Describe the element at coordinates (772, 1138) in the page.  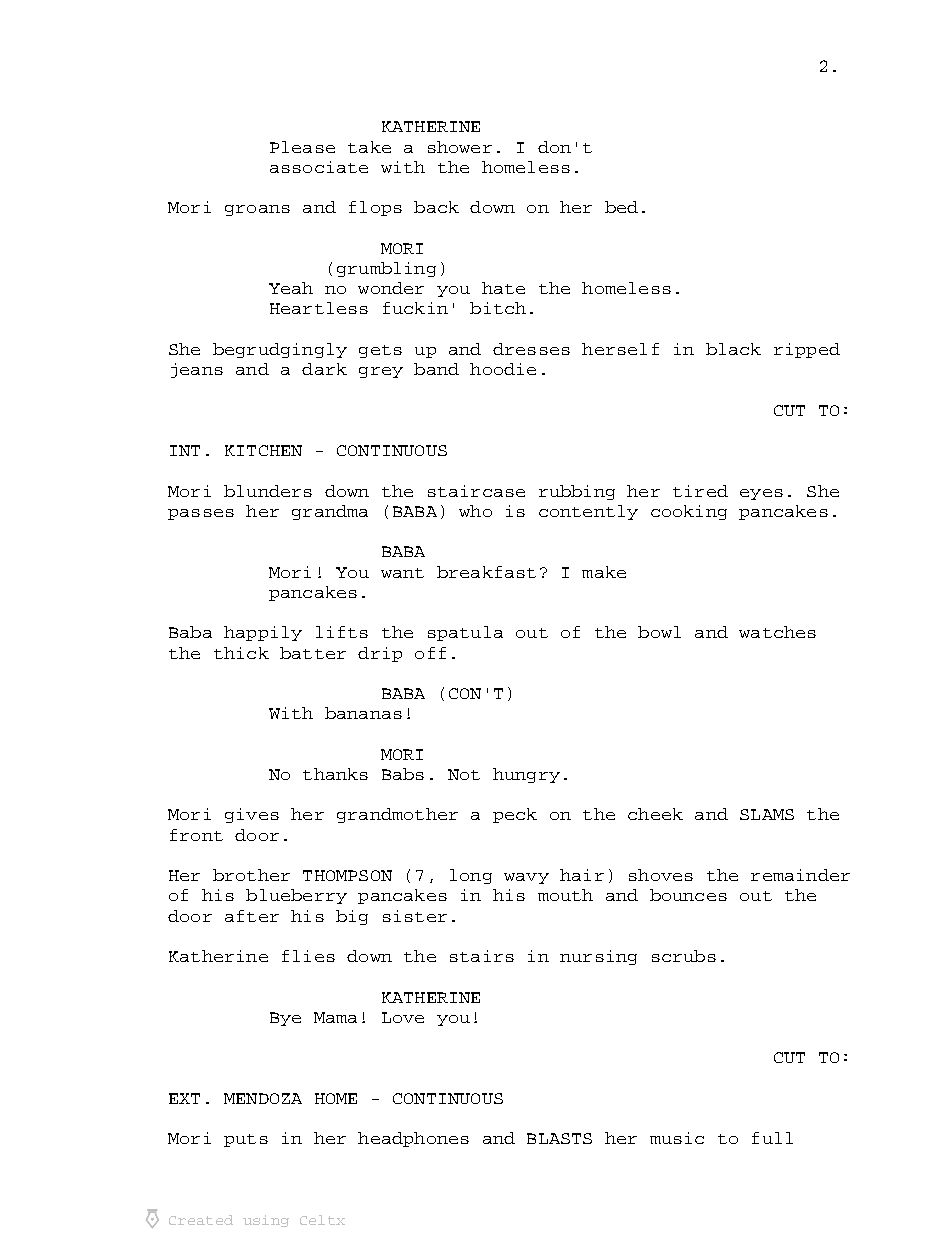
I see `full` at that location.
